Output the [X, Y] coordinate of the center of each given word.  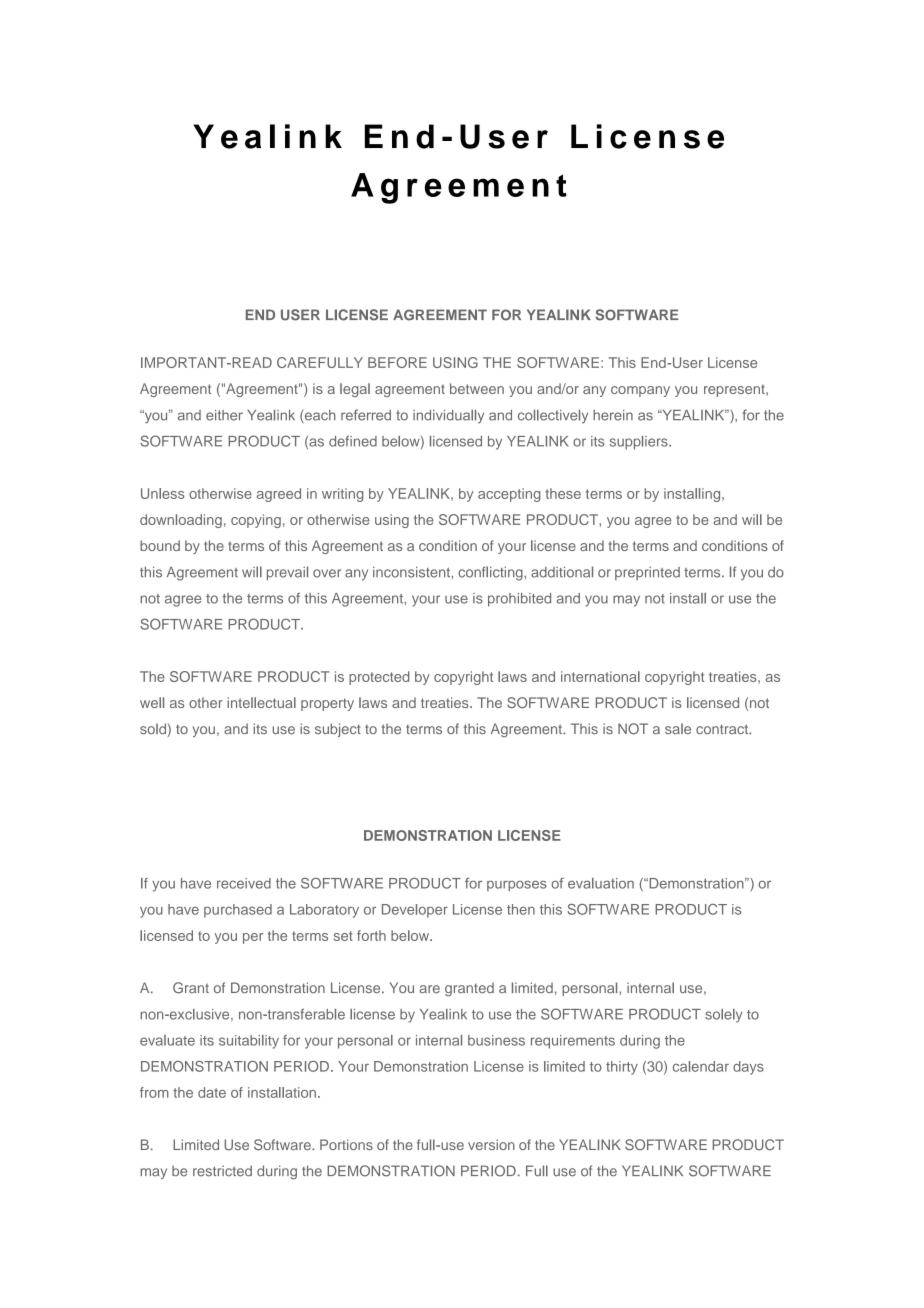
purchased [238, 911]
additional [562, 572]
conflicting [491, 573]
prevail [287, 573]
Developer [415, 911]
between [477, 388]
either [224, 415]
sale [678, 728]
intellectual [261, 702]
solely [723, 1016]
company [640, 391]
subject [338, 730]
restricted [222, 1171]
